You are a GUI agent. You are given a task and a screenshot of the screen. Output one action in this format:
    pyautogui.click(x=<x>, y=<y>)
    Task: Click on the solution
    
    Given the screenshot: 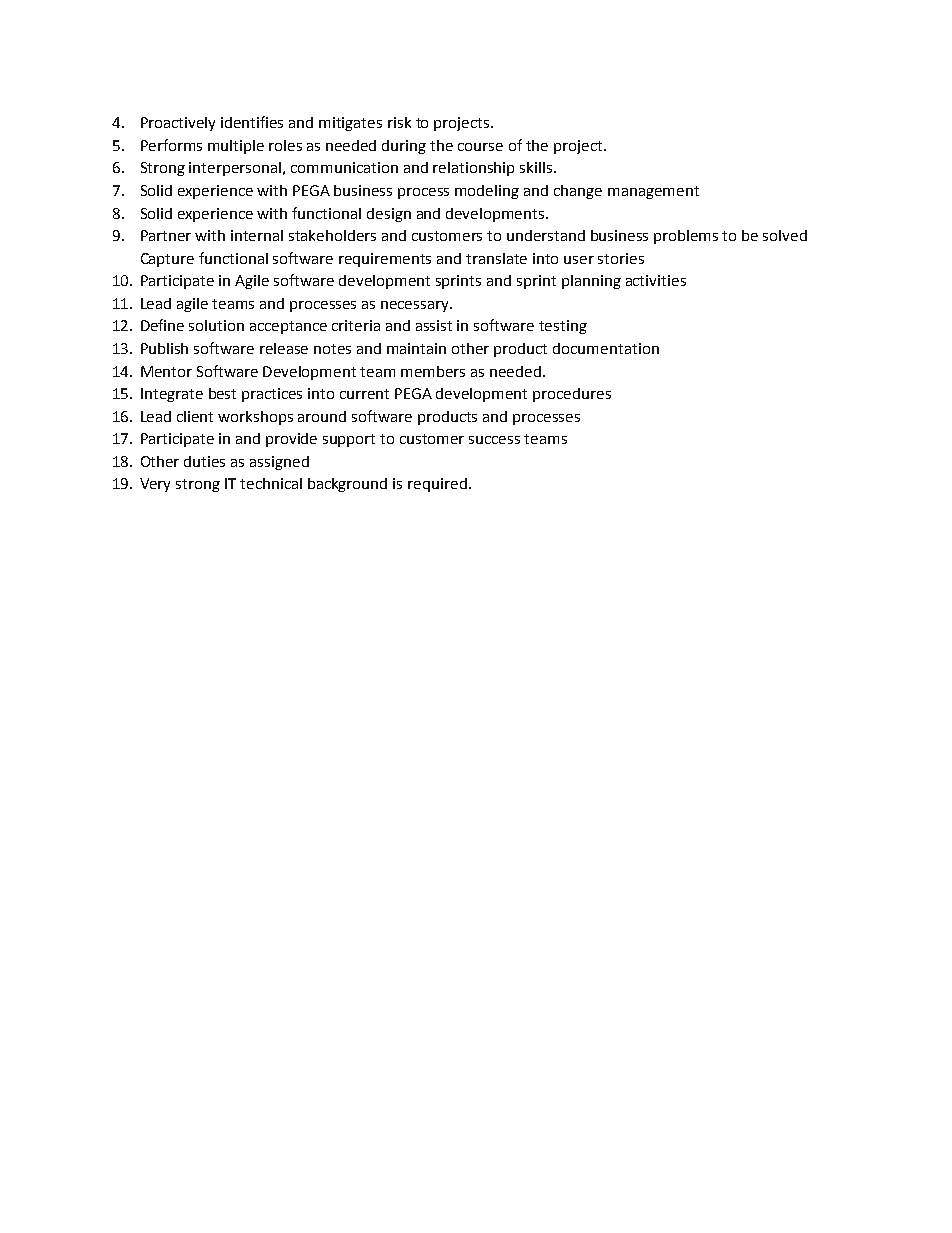 What is the action you would take?
    pyautogui.click(x=216, y=325)
